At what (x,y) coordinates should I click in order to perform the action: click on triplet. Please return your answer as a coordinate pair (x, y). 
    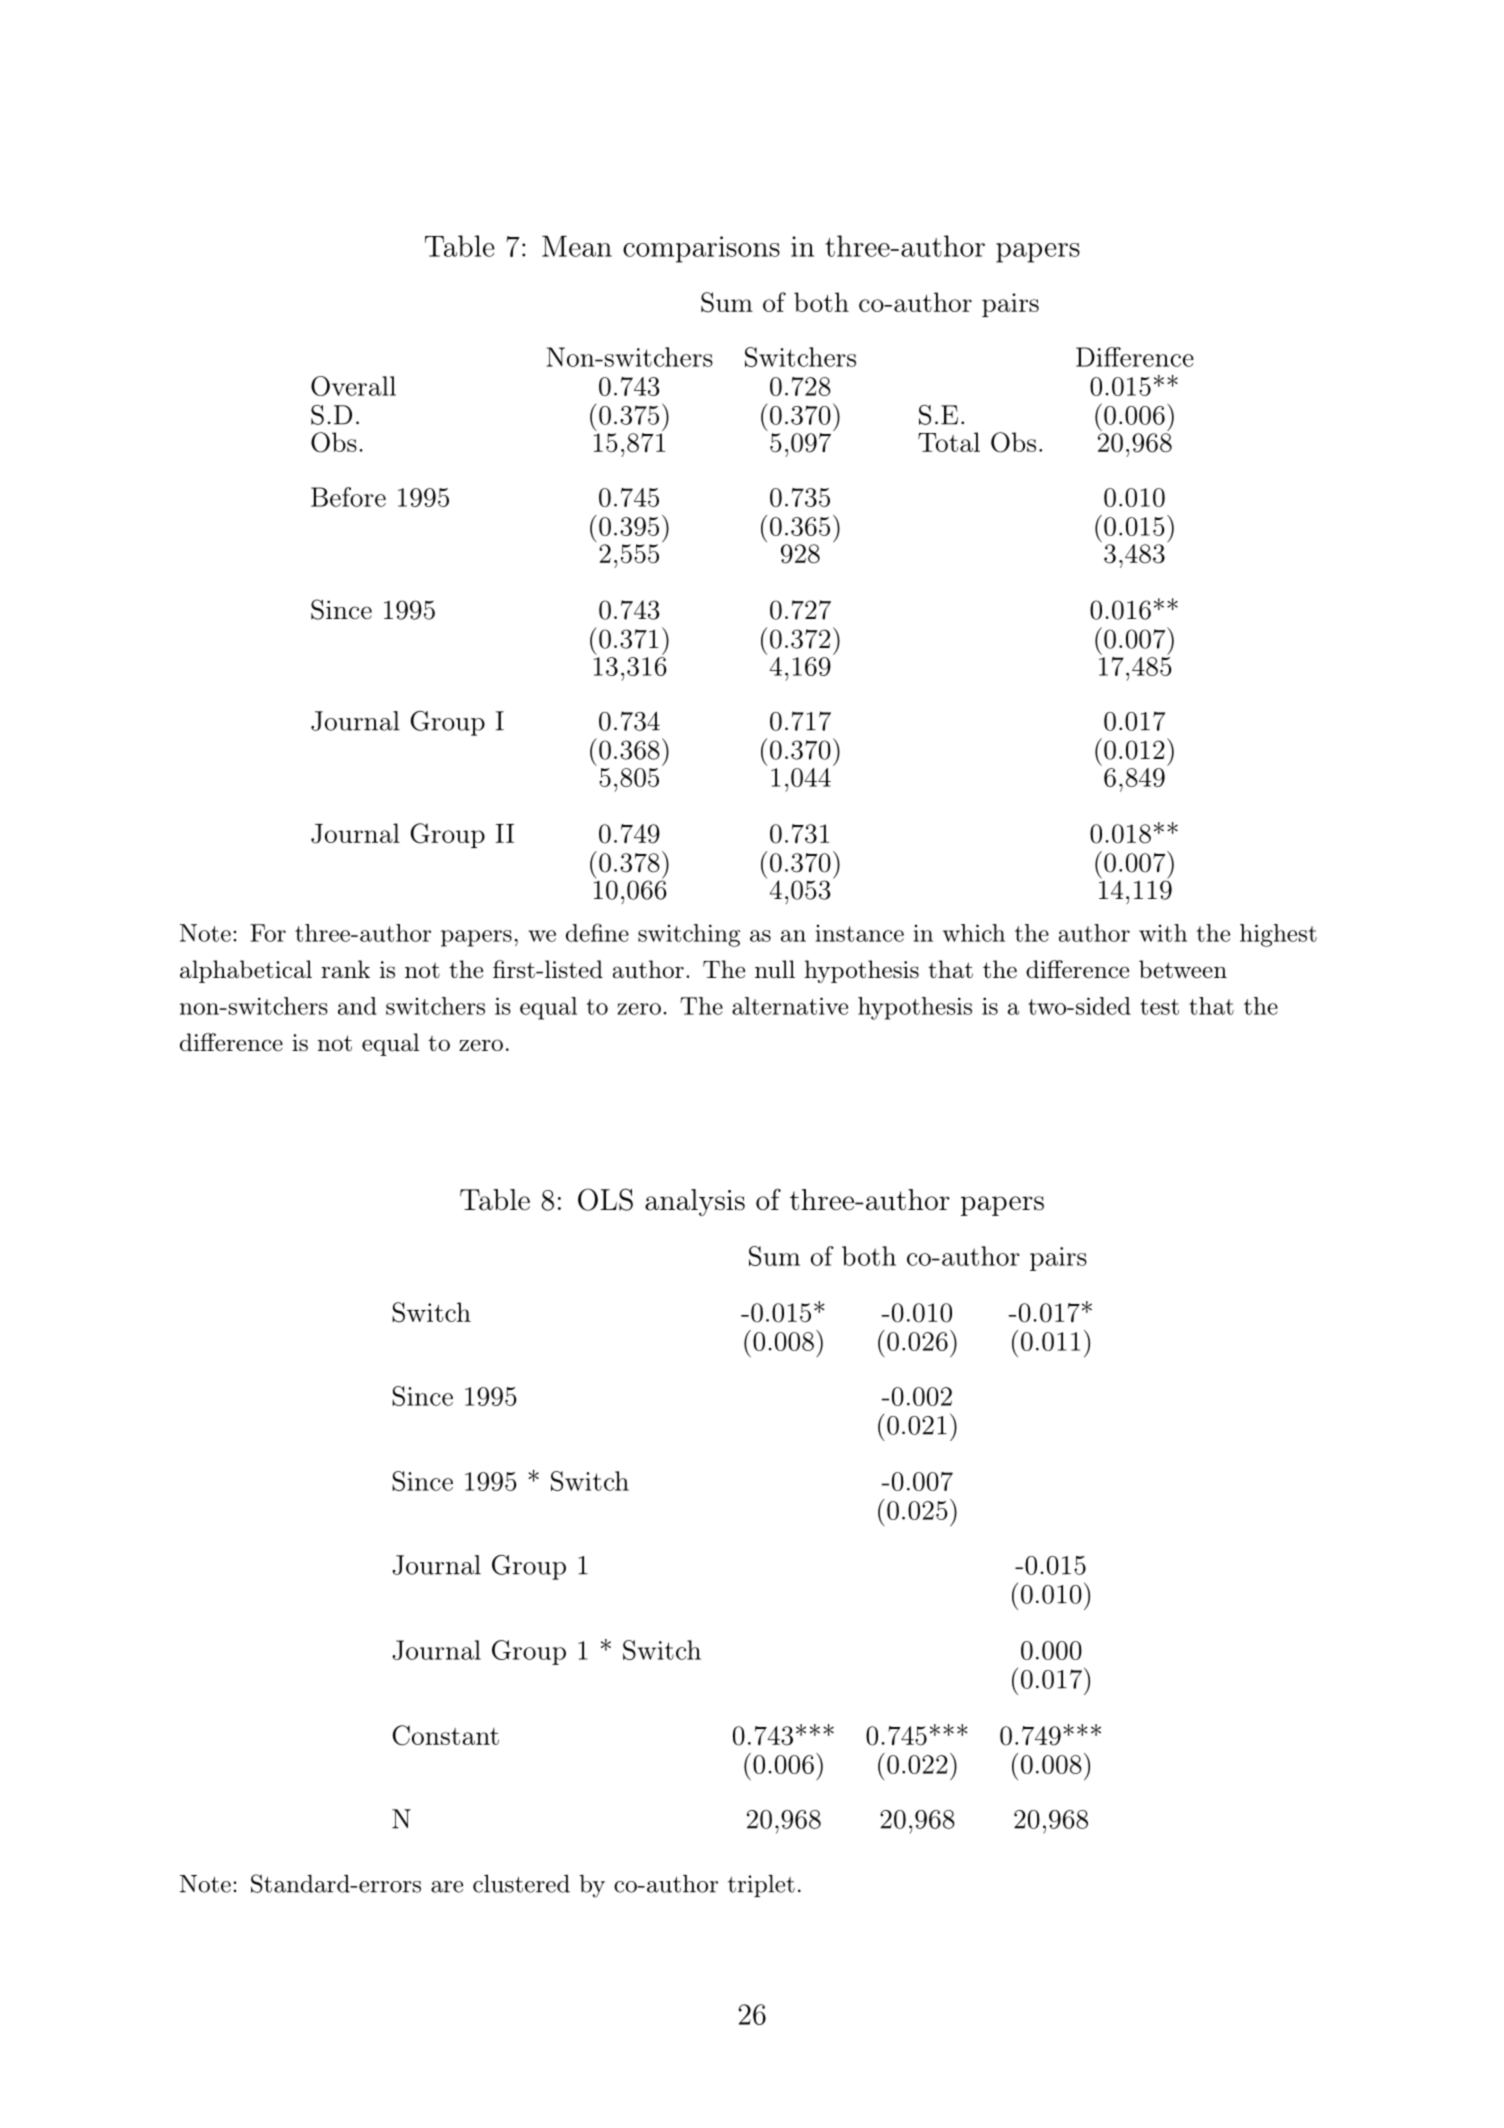
    Looking at the image, I should click on (761, 1885).
